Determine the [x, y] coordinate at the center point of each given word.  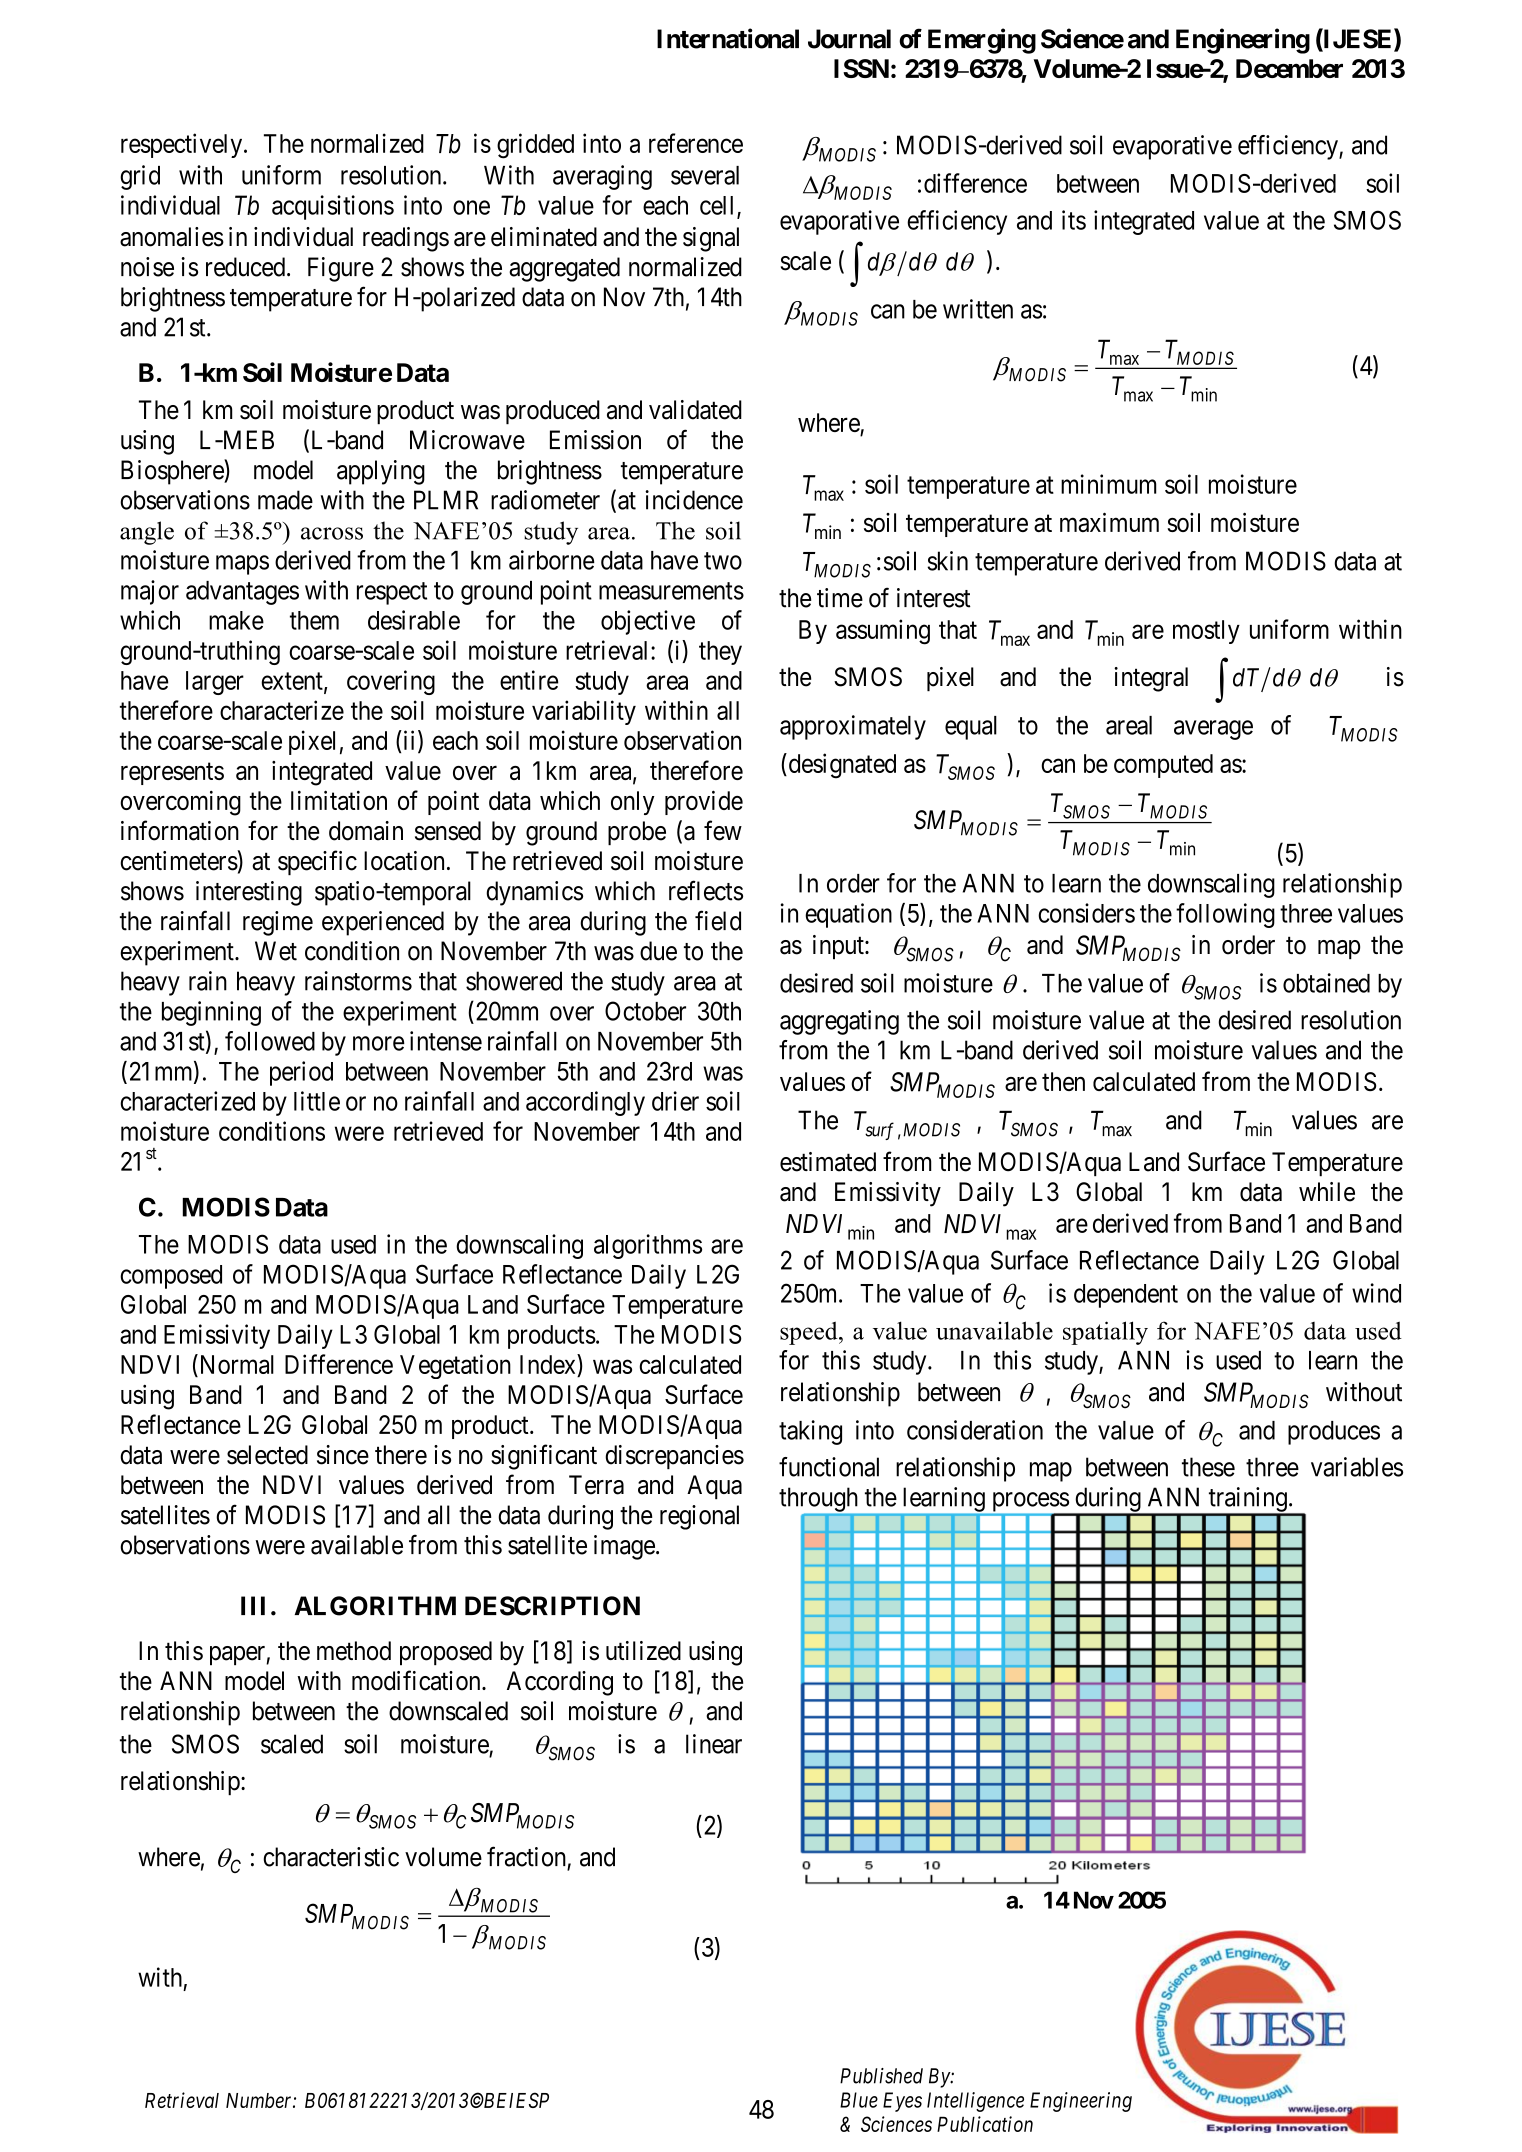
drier [675, 1101]
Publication [985, 2124]
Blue [859, 2100]
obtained [1326, 983]
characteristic [331, 1857]
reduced [245, 267]
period [301, 1073]
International [728, 38]
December [1289, 68]
